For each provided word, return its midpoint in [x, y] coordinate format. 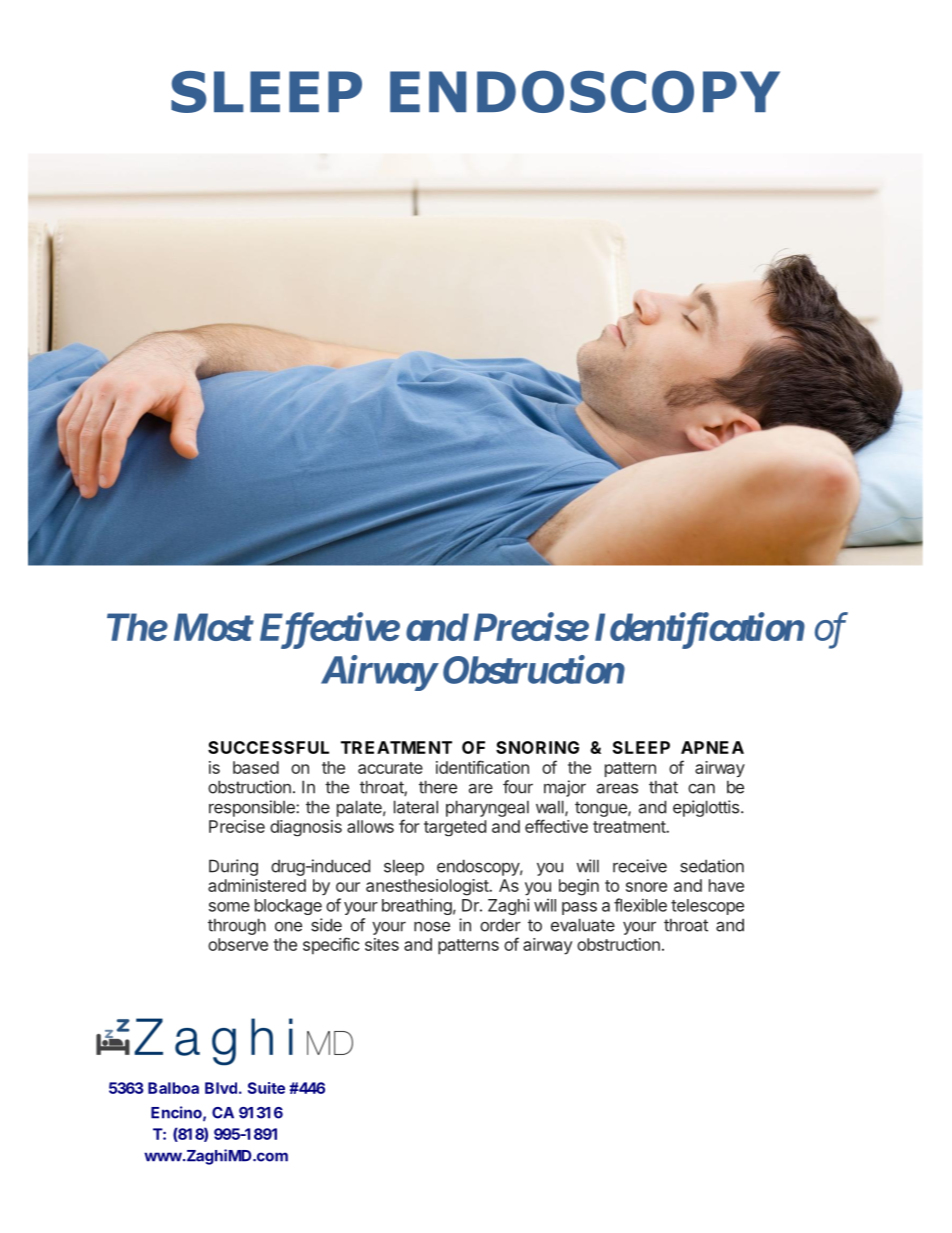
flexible [640, 905]
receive [640, 866]
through [237, 926]
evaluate [583, 925]
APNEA [712, 747]
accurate [390, 768]
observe [238, 944]
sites [382, 944]
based [256, 767]
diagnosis [306, 828]
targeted [455, 828]
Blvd [221, 1088]
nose [432, 927]
